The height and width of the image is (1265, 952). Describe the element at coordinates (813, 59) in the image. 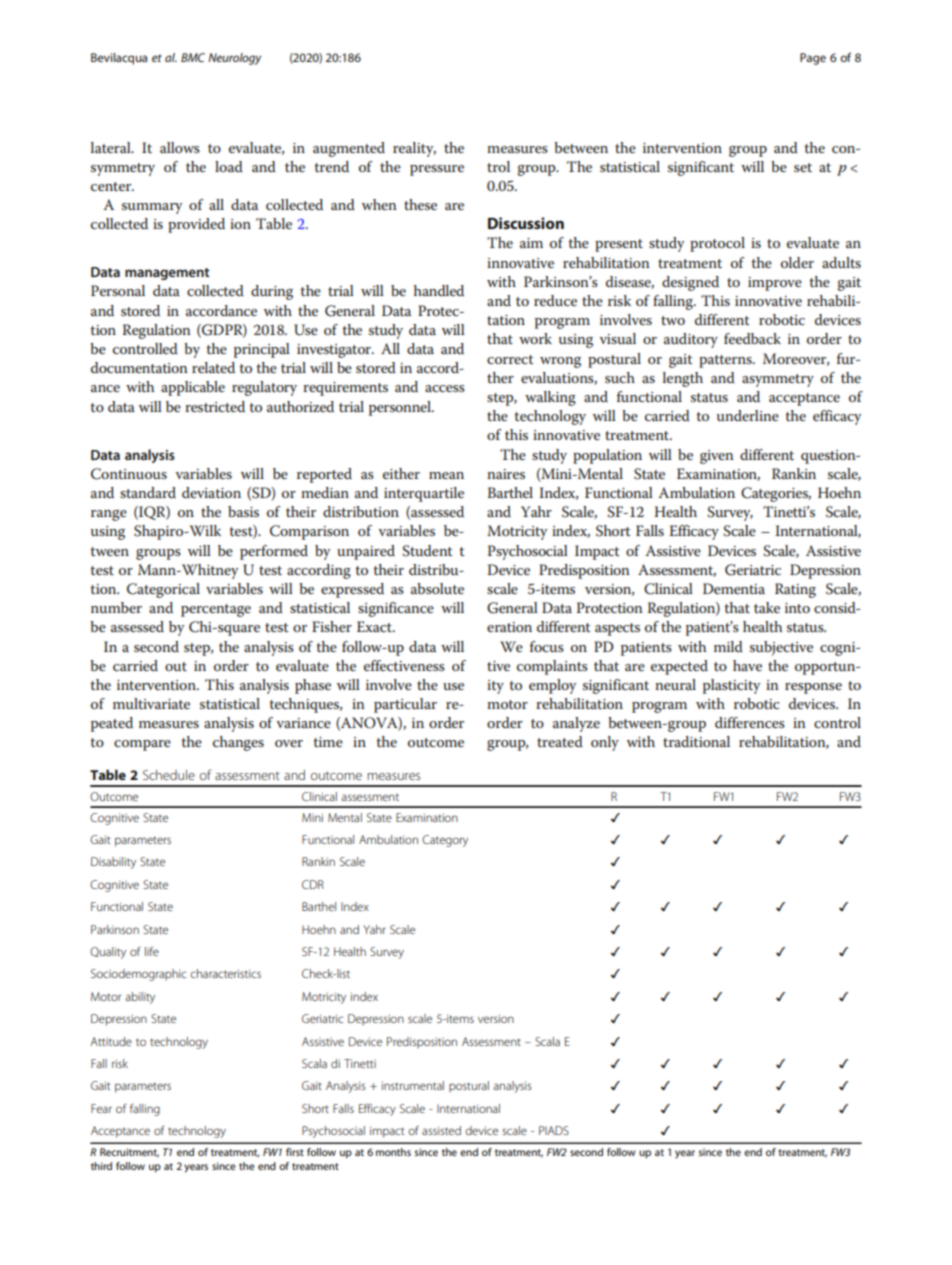

I see `Page` at that location.
